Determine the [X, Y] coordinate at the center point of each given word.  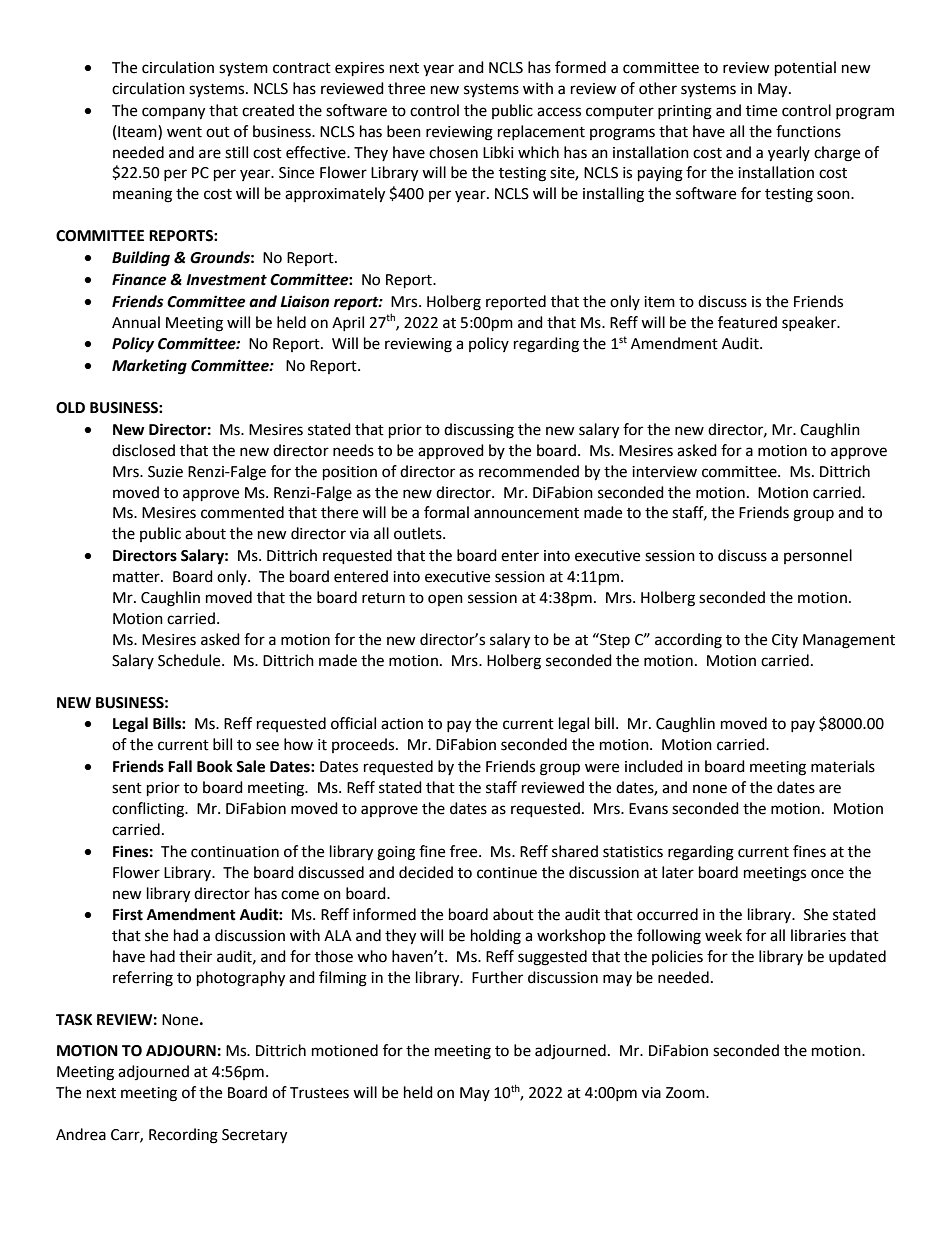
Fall [180, 766]
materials [843, 766]
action [402, 724]
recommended [529, 471]
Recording [183, 1136]
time [761, 111]
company [173, 113]
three [406, 88]
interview [664, 472]
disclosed [143, 450]
